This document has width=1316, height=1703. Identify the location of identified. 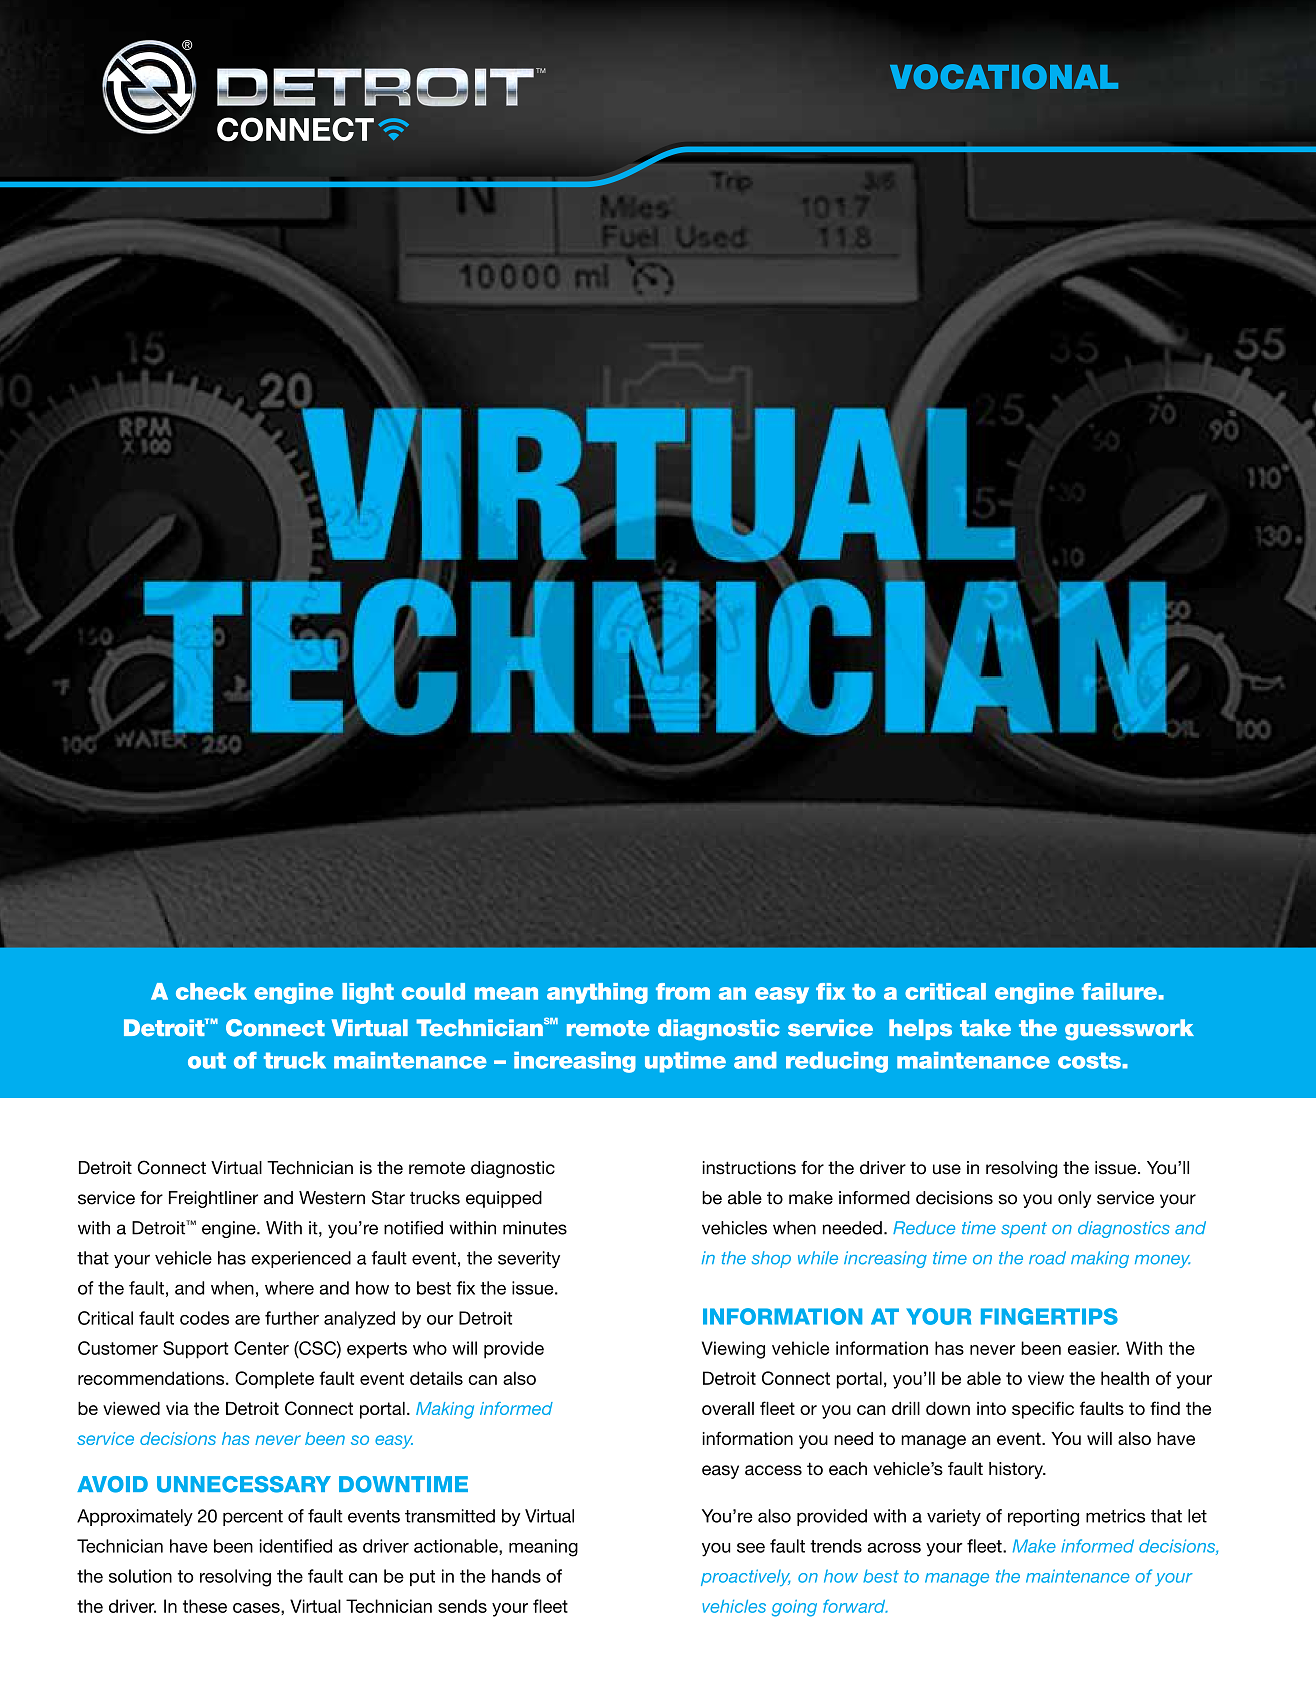
(296, 1546).
